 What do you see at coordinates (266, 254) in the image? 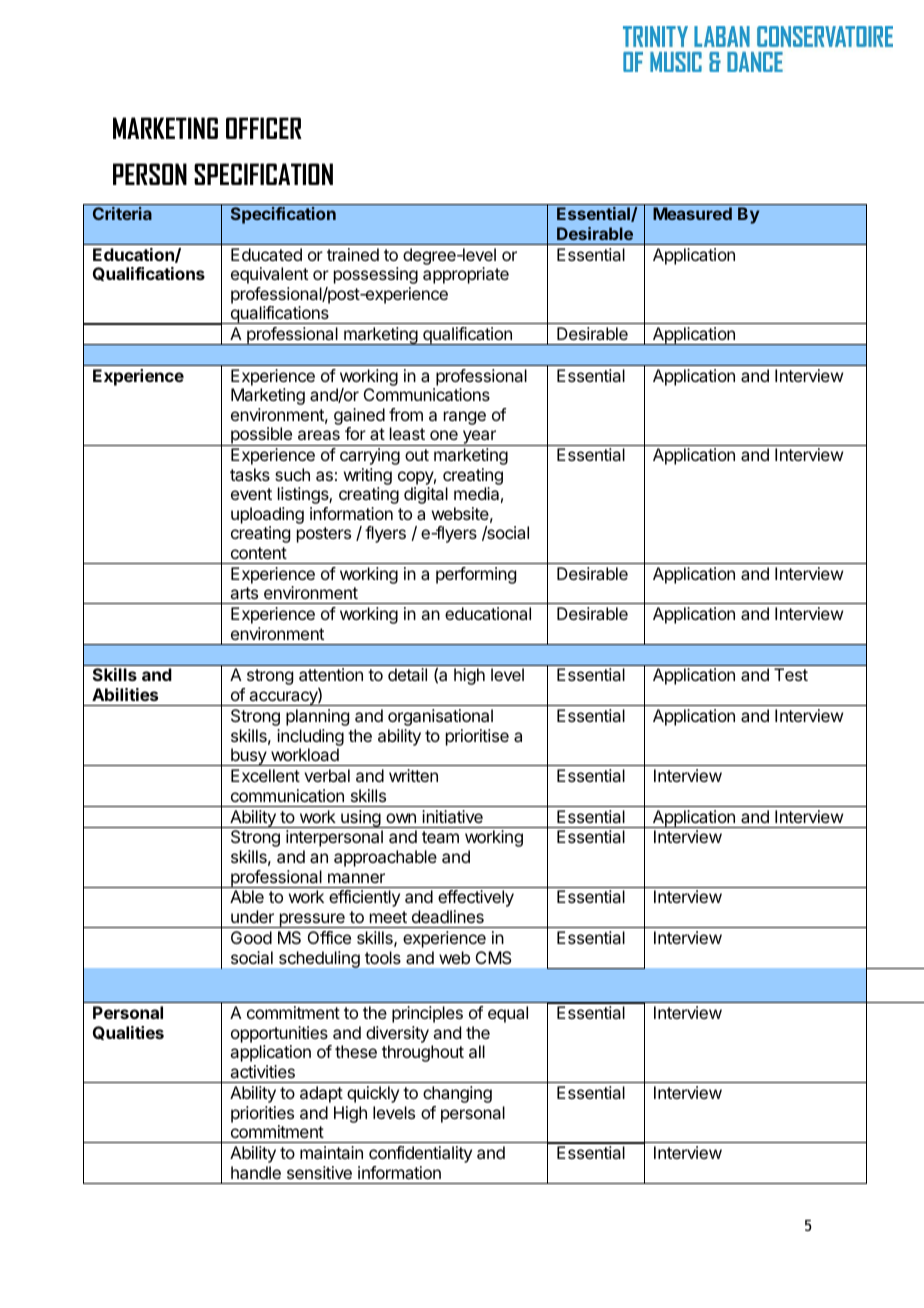
I see `Educated` at bounding box center [266, 254].
